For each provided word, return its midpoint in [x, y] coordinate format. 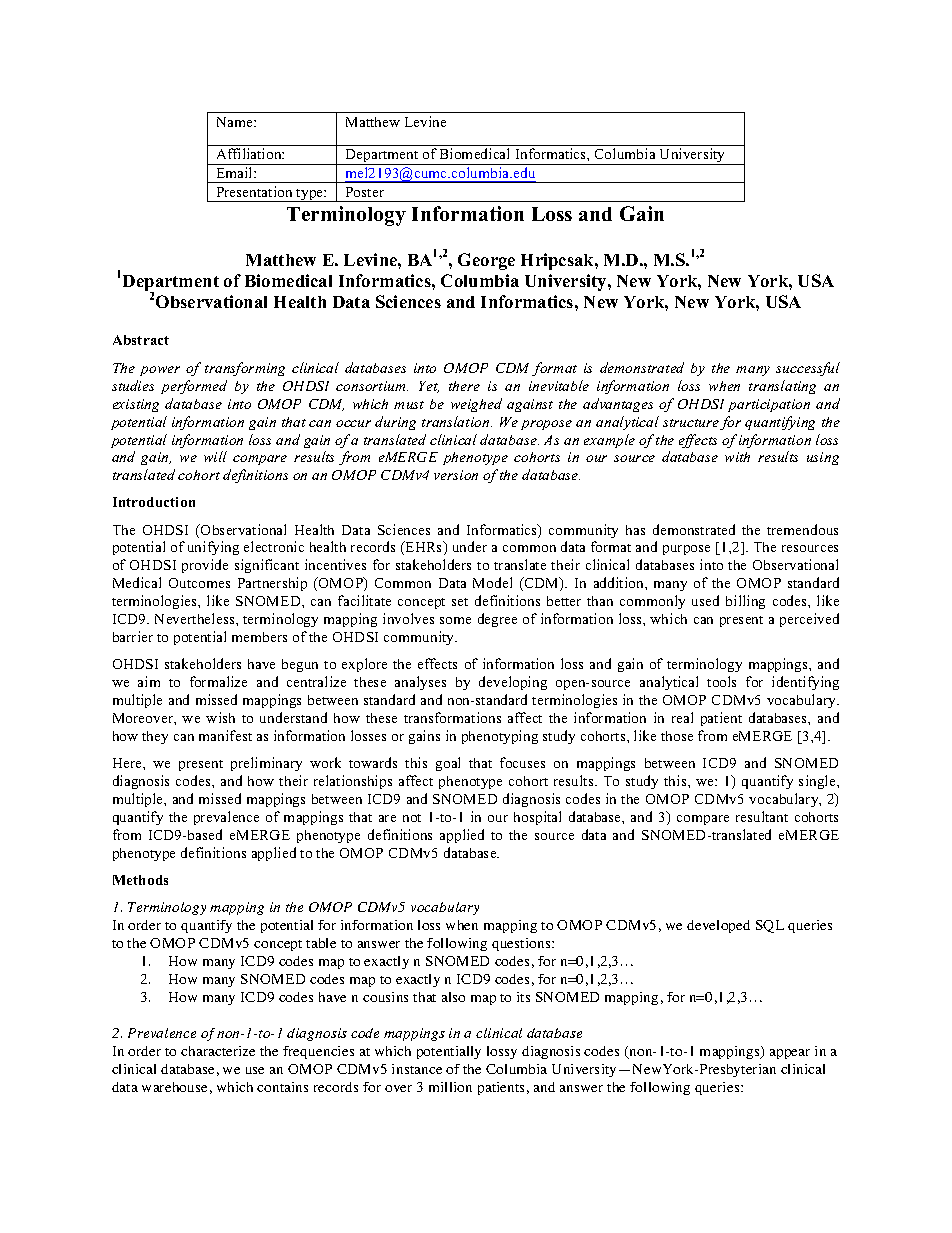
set [460, 602]
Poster [365, 192]
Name [236, 122]
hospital [537, 818]
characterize [218, 1051]
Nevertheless [196, 618]
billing [745, 602]
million [450, 1087]
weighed [476, 405]
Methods [140, 880]
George [486, 261]
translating [782, 387]
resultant [762, 816]
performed [194, 387]
